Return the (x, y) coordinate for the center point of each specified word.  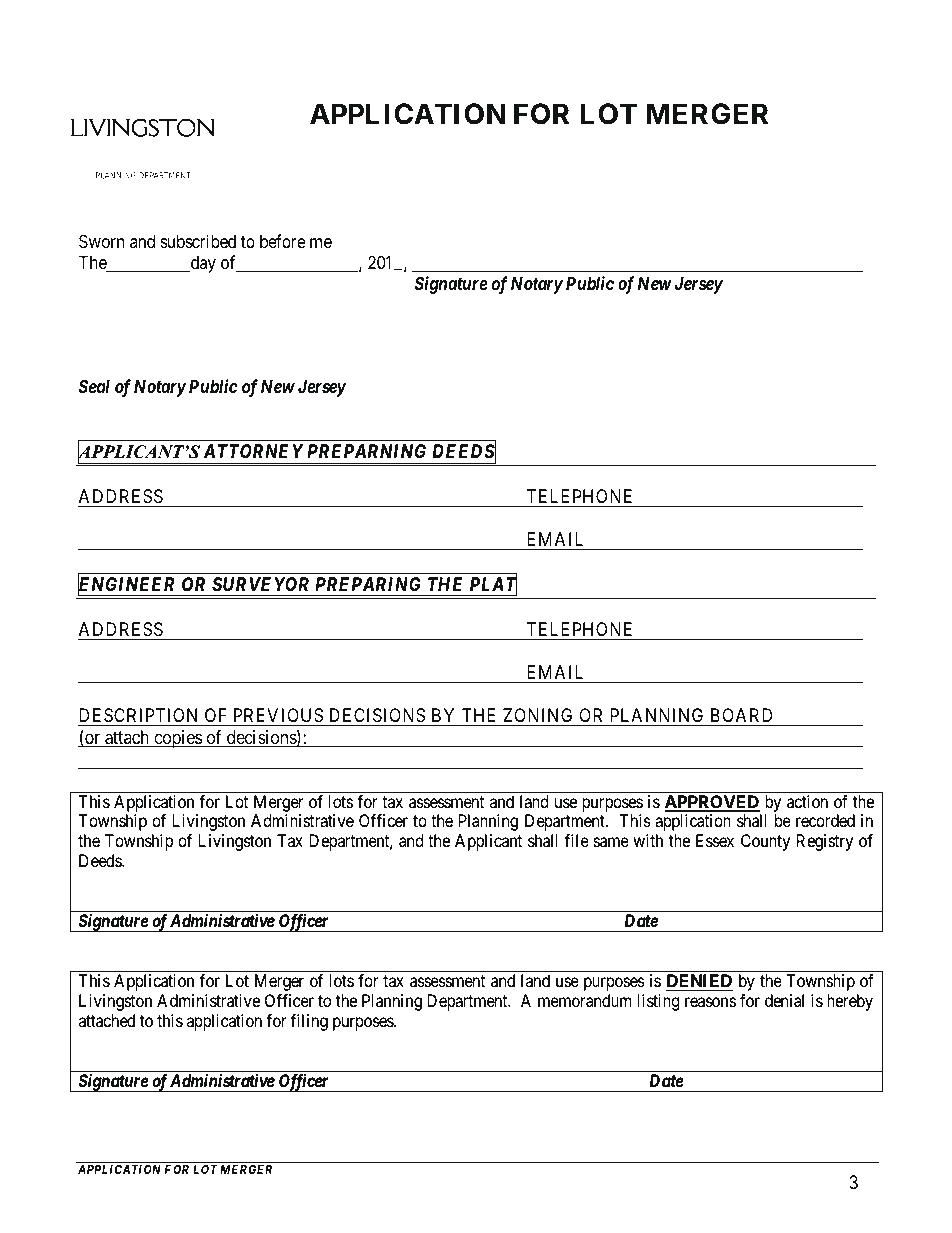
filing (309, 1022)
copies (177, 739)
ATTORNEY (253, 451)
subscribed (198, 241)
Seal (94, 386)
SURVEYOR (260, 584)
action (807, 801)
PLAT (493, 585)
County (765, 842)
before (282, 241)
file (577, 840)
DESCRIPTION (138, 715)
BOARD (741, 715)
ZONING (537, 715)
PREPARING (368, 584)
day (202, 264)
